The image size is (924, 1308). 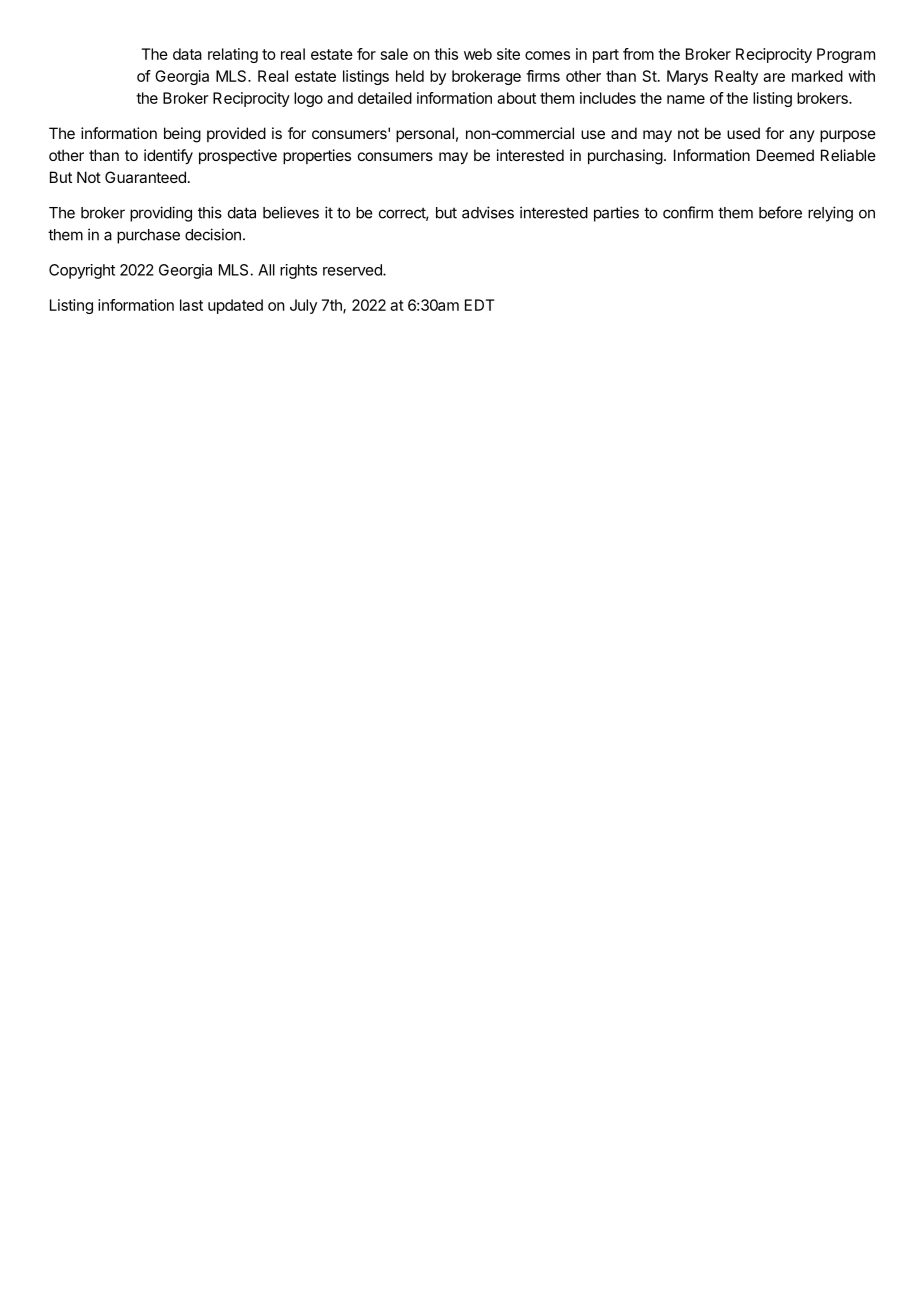 I want to click on last, so click(x=191, y=305).
